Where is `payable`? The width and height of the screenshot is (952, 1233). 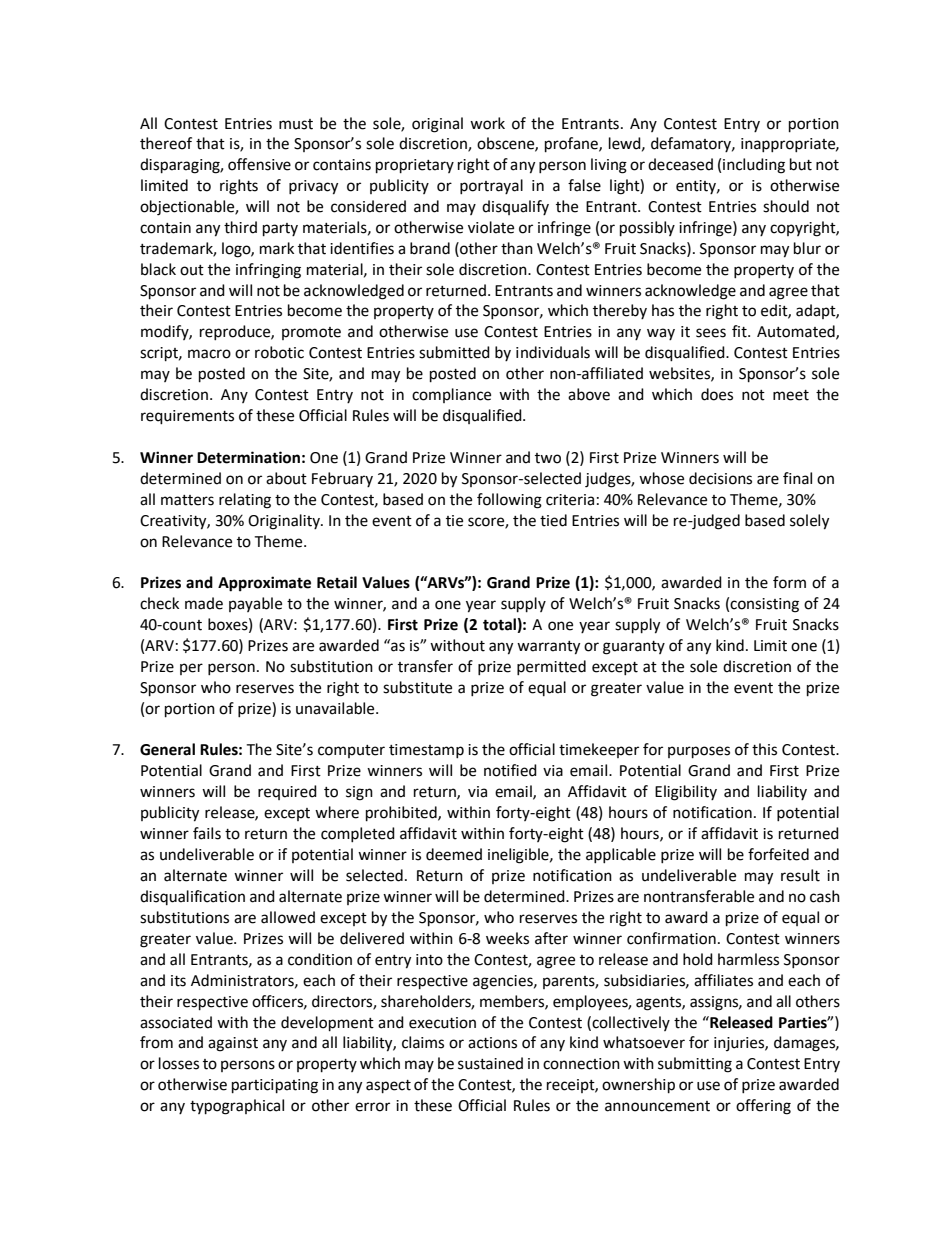 payable is located at coordinates (255, 604).
